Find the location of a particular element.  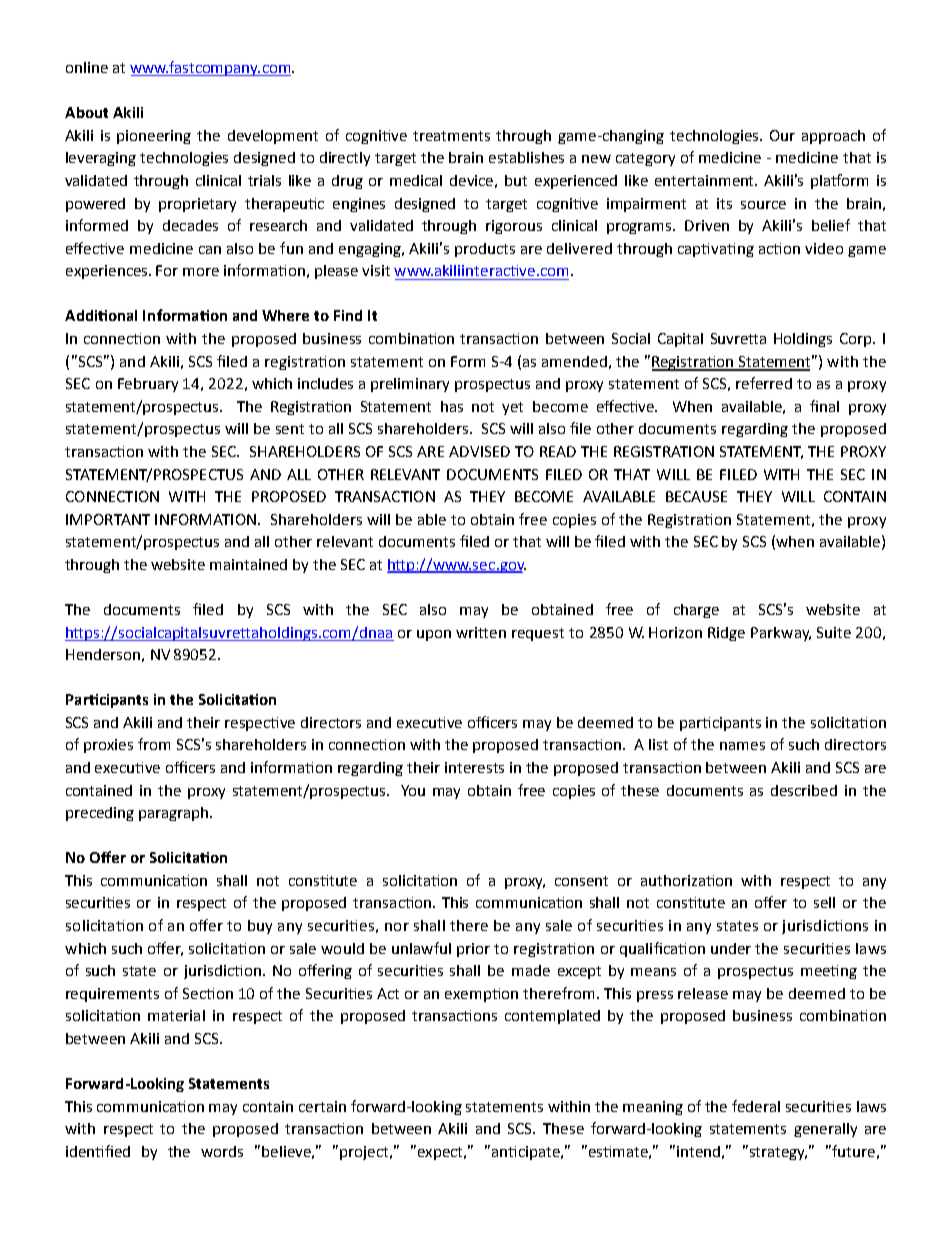

words is located at coordinates (222, 1151).
